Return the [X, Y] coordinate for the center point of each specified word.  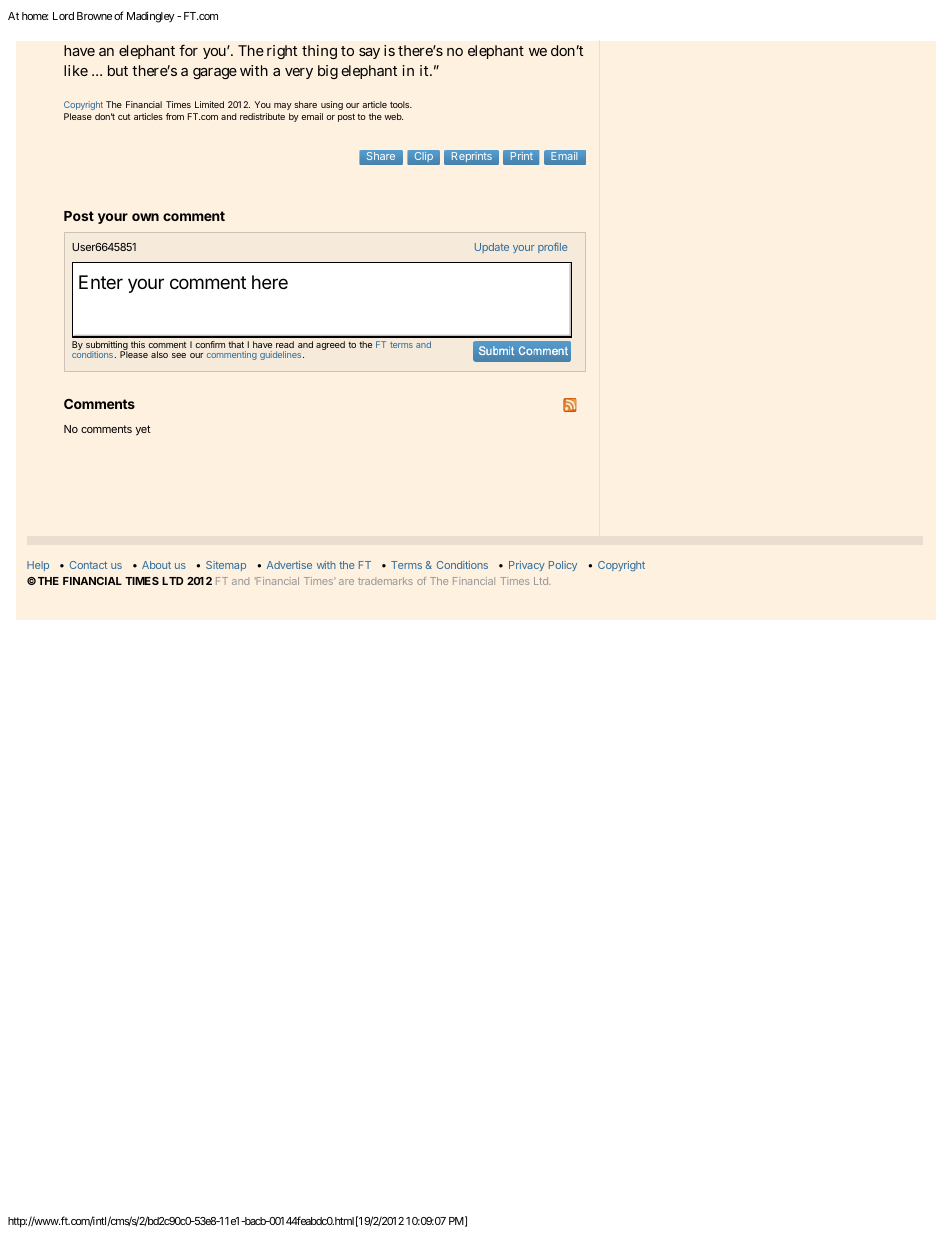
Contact [88, 565]
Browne [94, 16]
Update [492, 248]
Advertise [289, 565]
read [285, 346]
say [369, 53]
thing [319, 52]
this [138, 344]
